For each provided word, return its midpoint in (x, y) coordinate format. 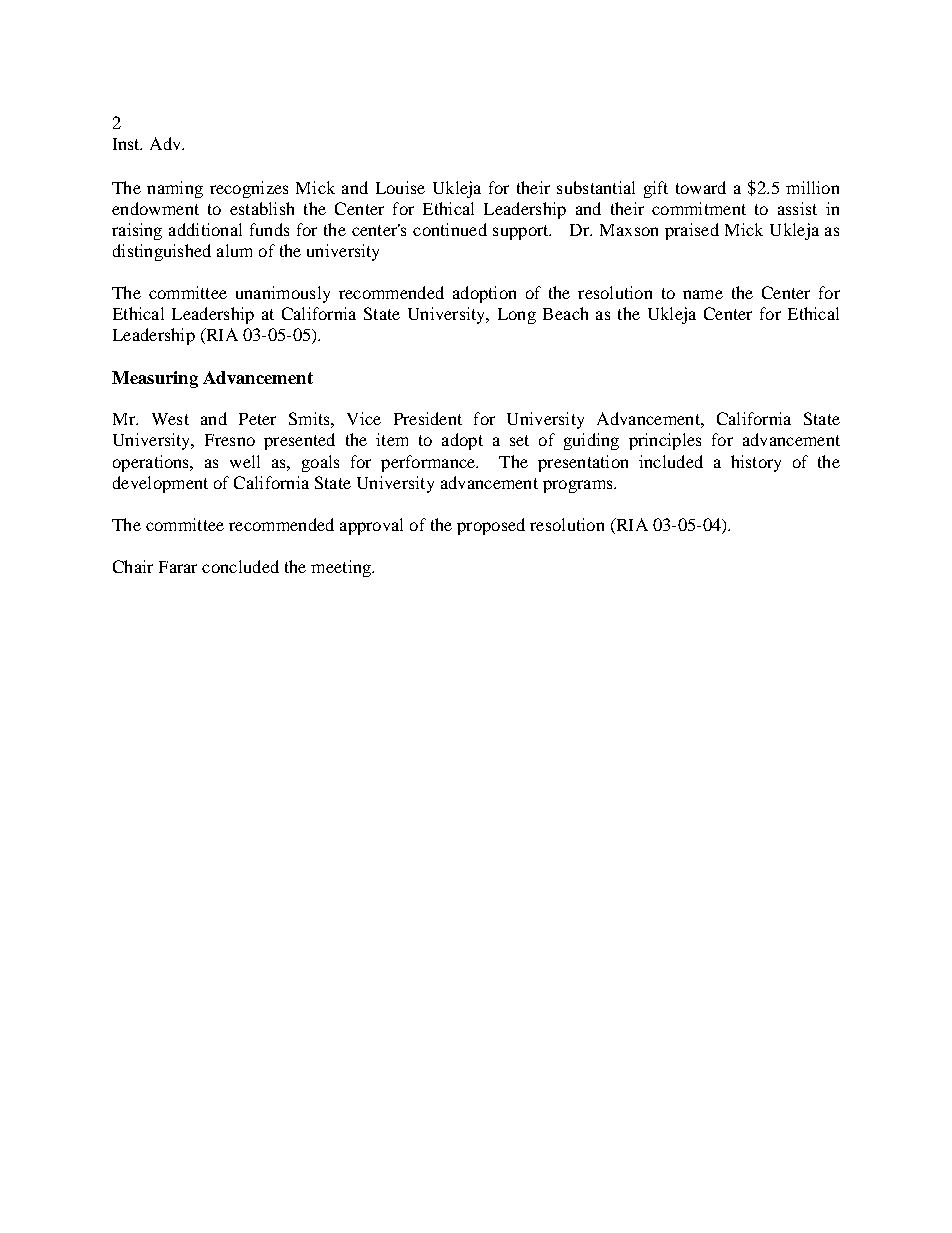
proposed (491, 526)
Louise (400, 187)
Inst (127, 144)
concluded (240, 566)
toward (701, 187)
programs (579, 486)
